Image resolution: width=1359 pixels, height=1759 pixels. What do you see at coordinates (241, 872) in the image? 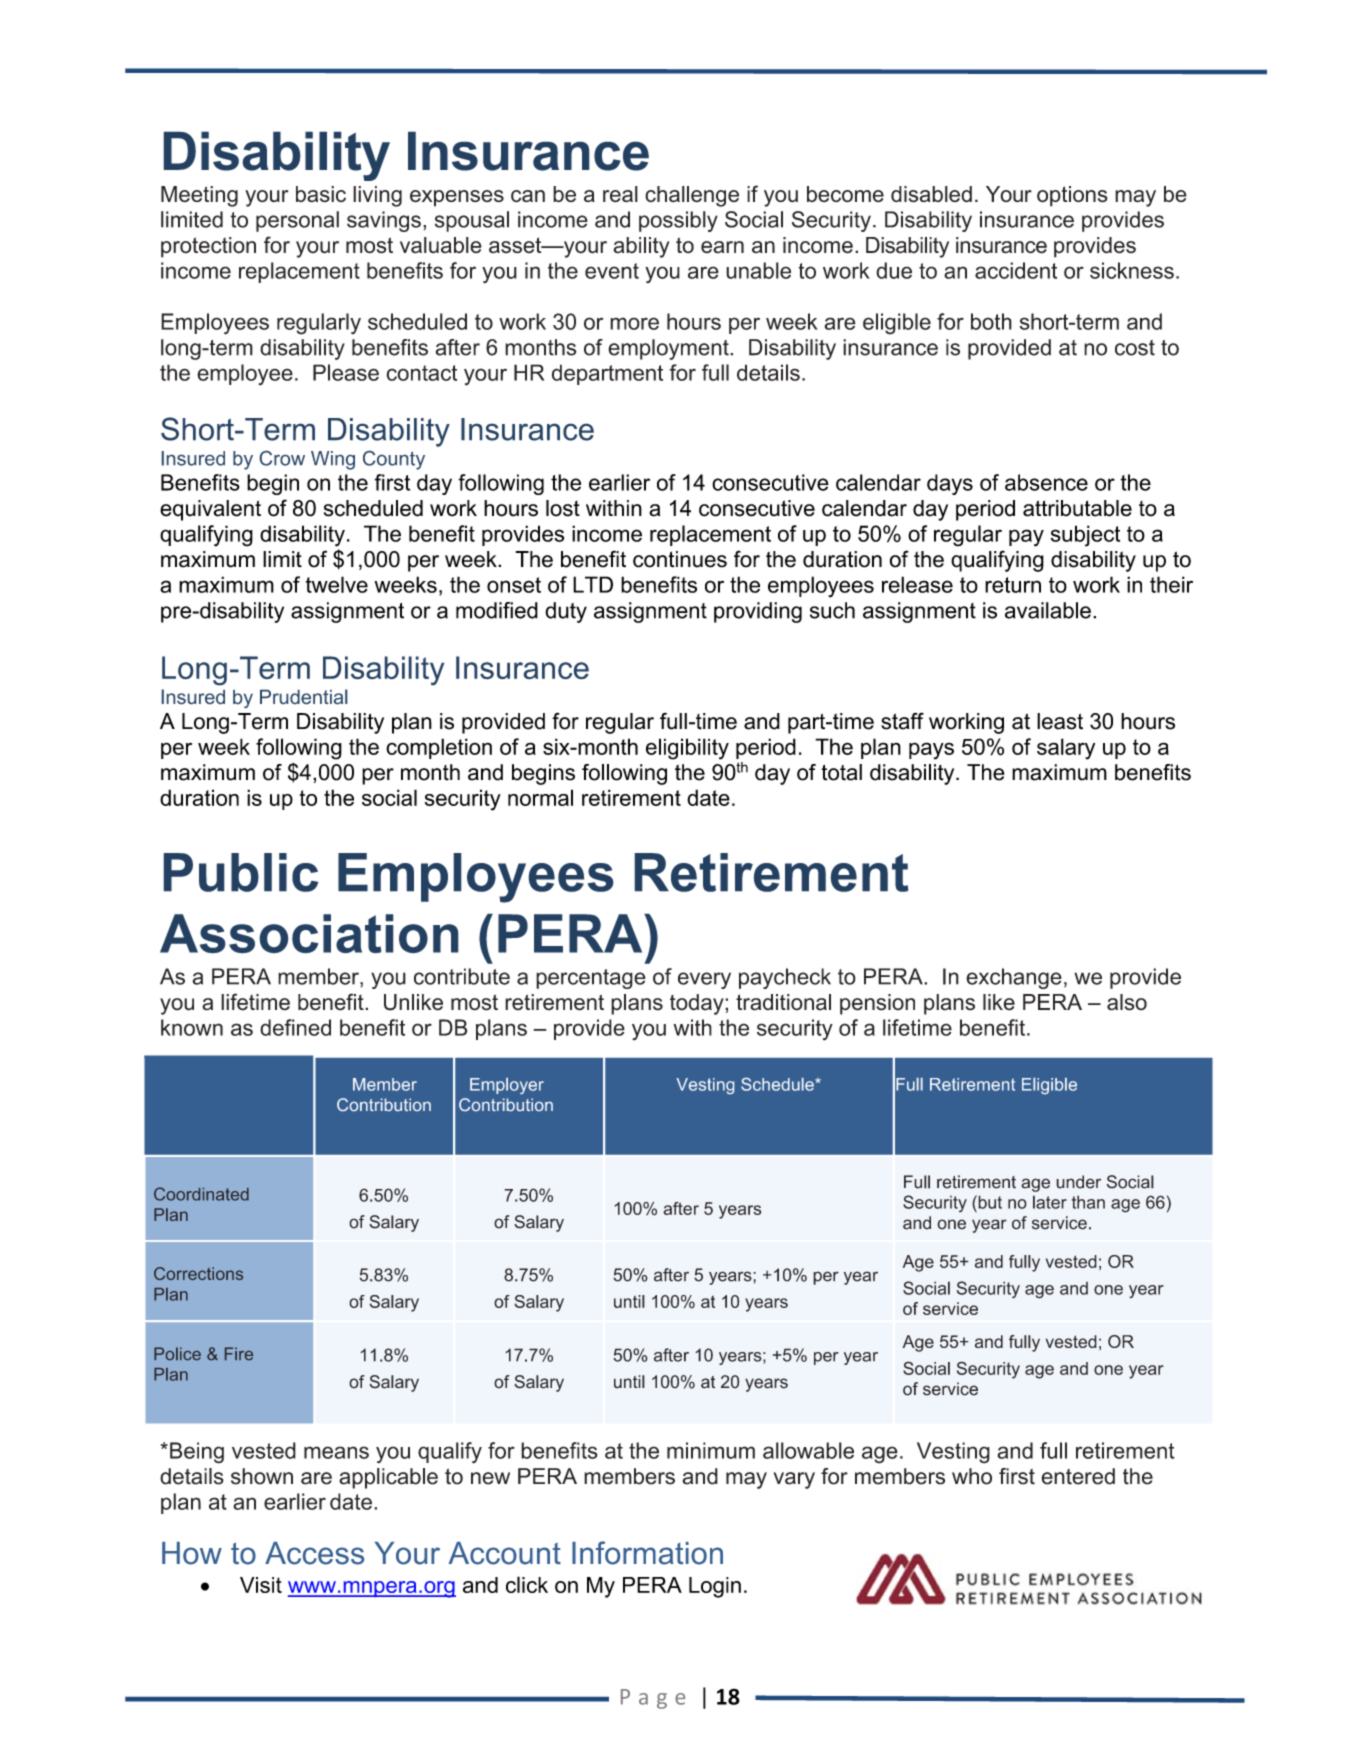
I see `Public` at bounding box center [241, 872].
